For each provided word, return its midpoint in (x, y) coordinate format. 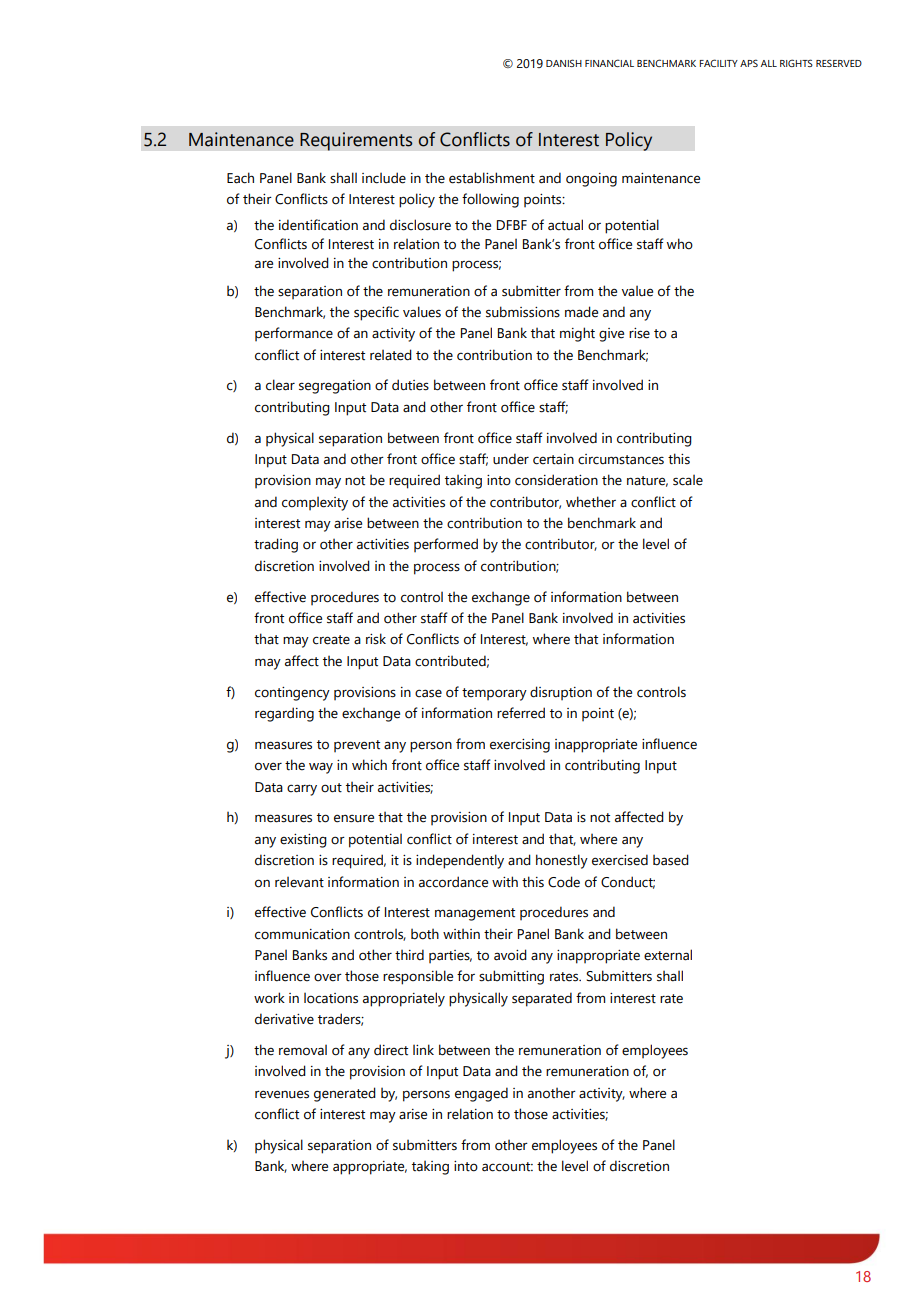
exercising (520, 746)
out (331, 788)
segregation (335, 387)
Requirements (356, 141)
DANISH (564, 63)
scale (688, 480)
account (507, 1167)
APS (749, 63)
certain (553, 459)
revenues (282, 1094)
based (671, 860)
